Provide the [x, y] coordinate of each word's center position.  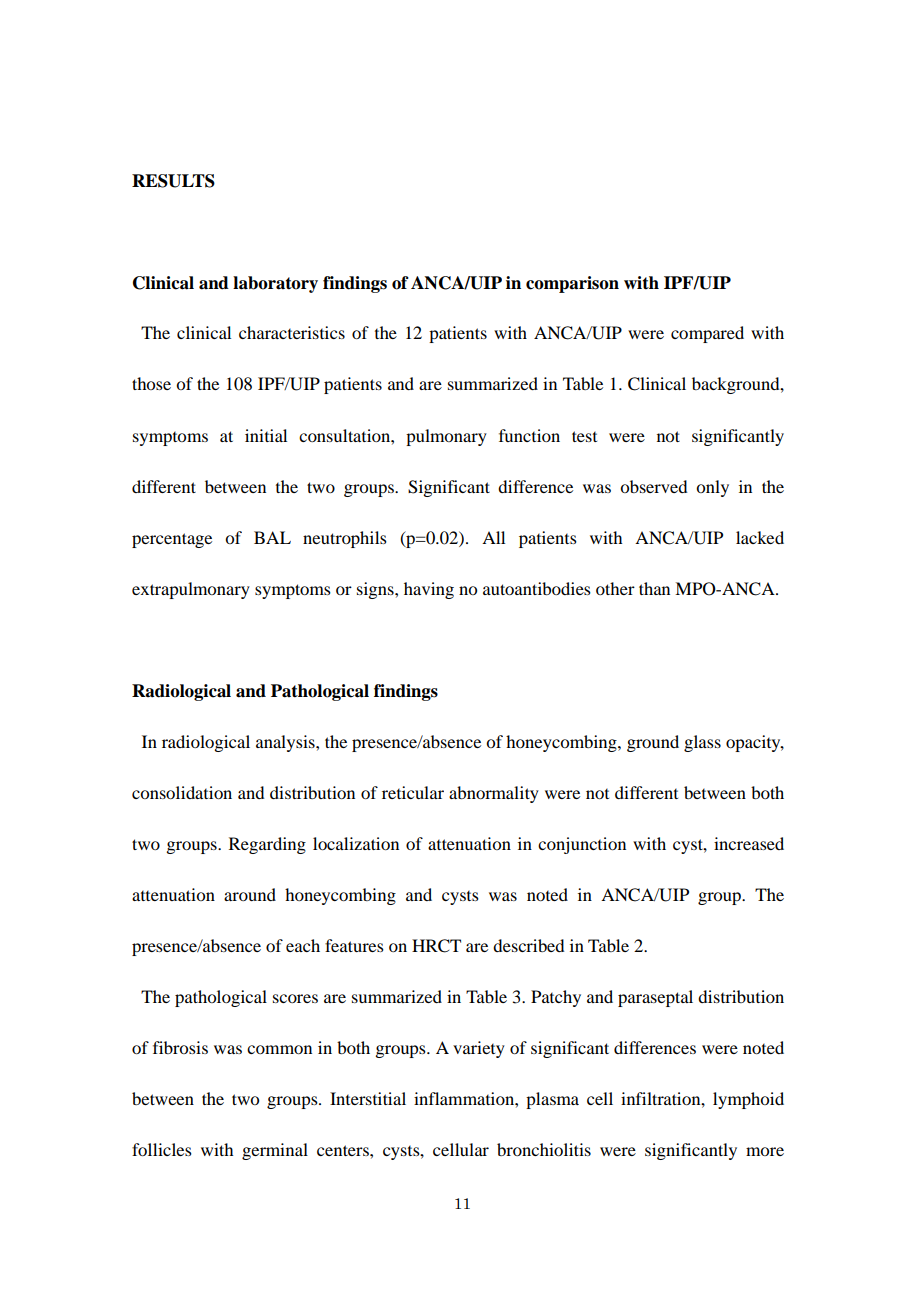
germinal [275, 1151]
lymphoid [748, 1100]
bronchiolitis [544, 1149]
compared [707, 334]
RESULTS [173, 181]
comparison [572, 284]
